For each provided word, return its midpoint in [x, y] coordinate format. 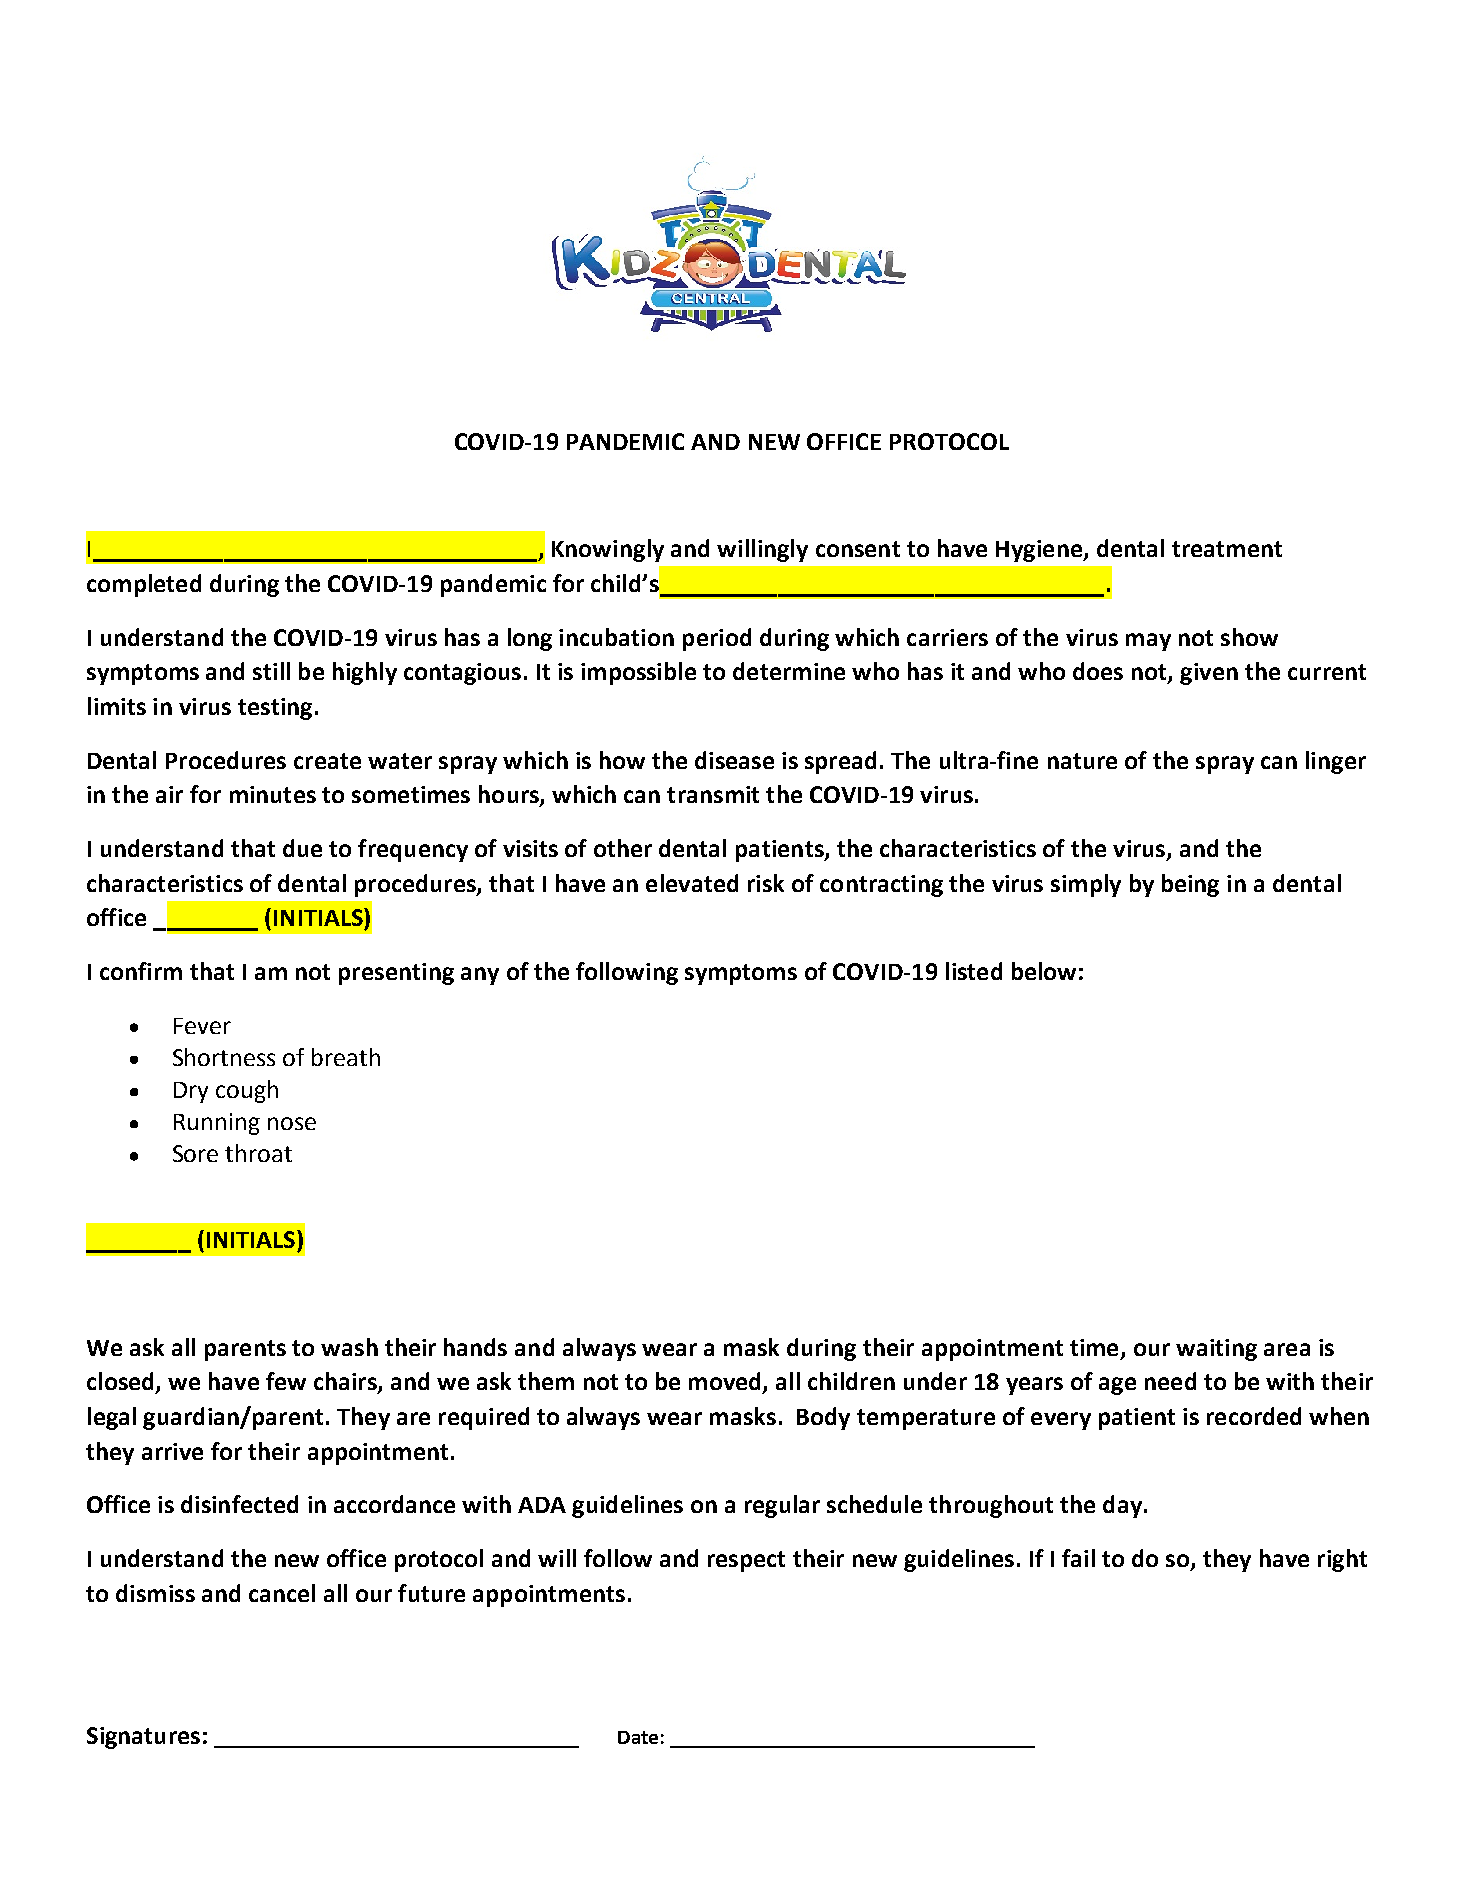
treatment [1227, 549]
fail [1078, 1558]
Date [638, 1737]
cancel [282, 1593]
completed [144, 585]
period [717, 639]
